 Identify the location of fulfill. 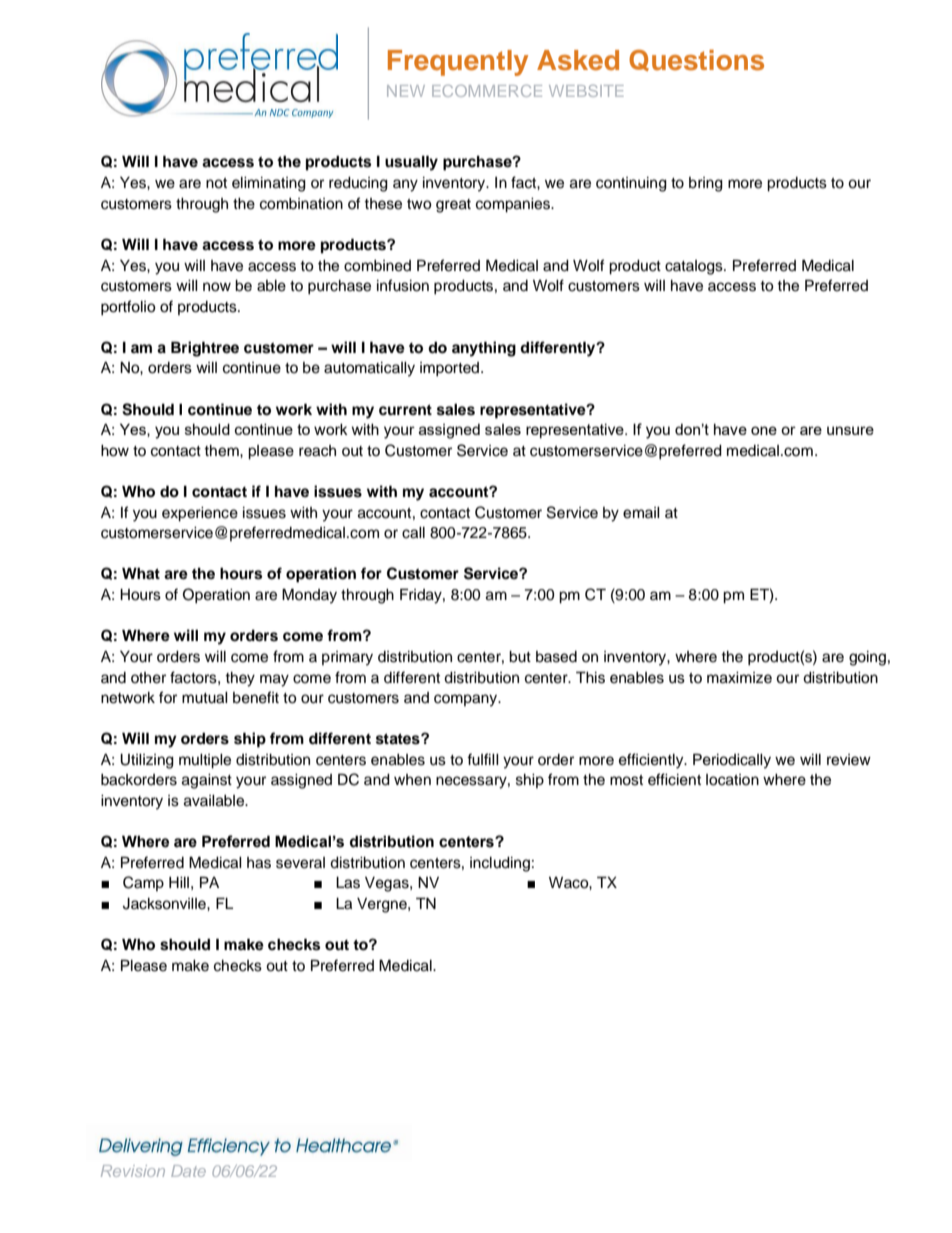
(483, 759).
